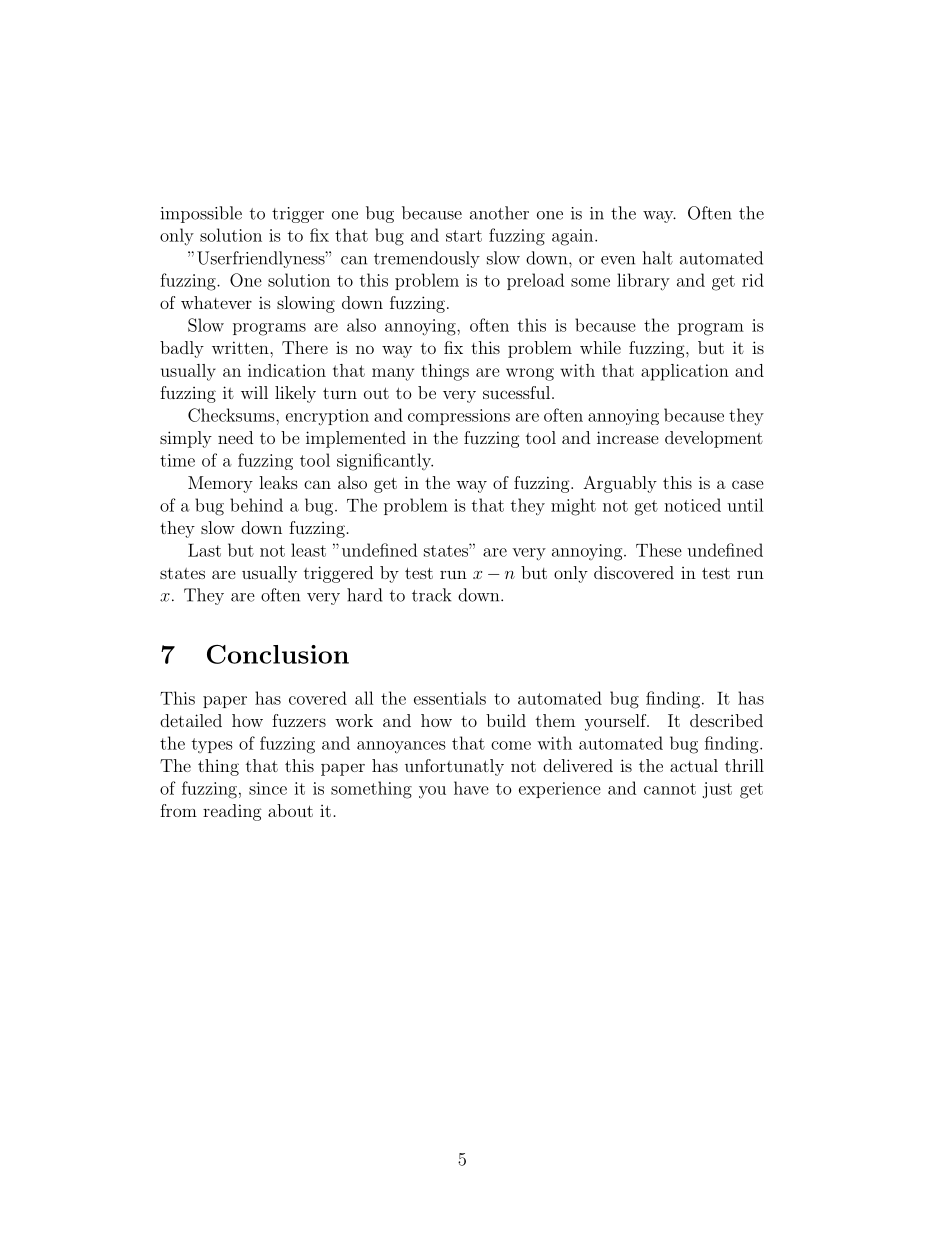 The image size is (952, 1233). I want to click on These, so click(659, 550).
